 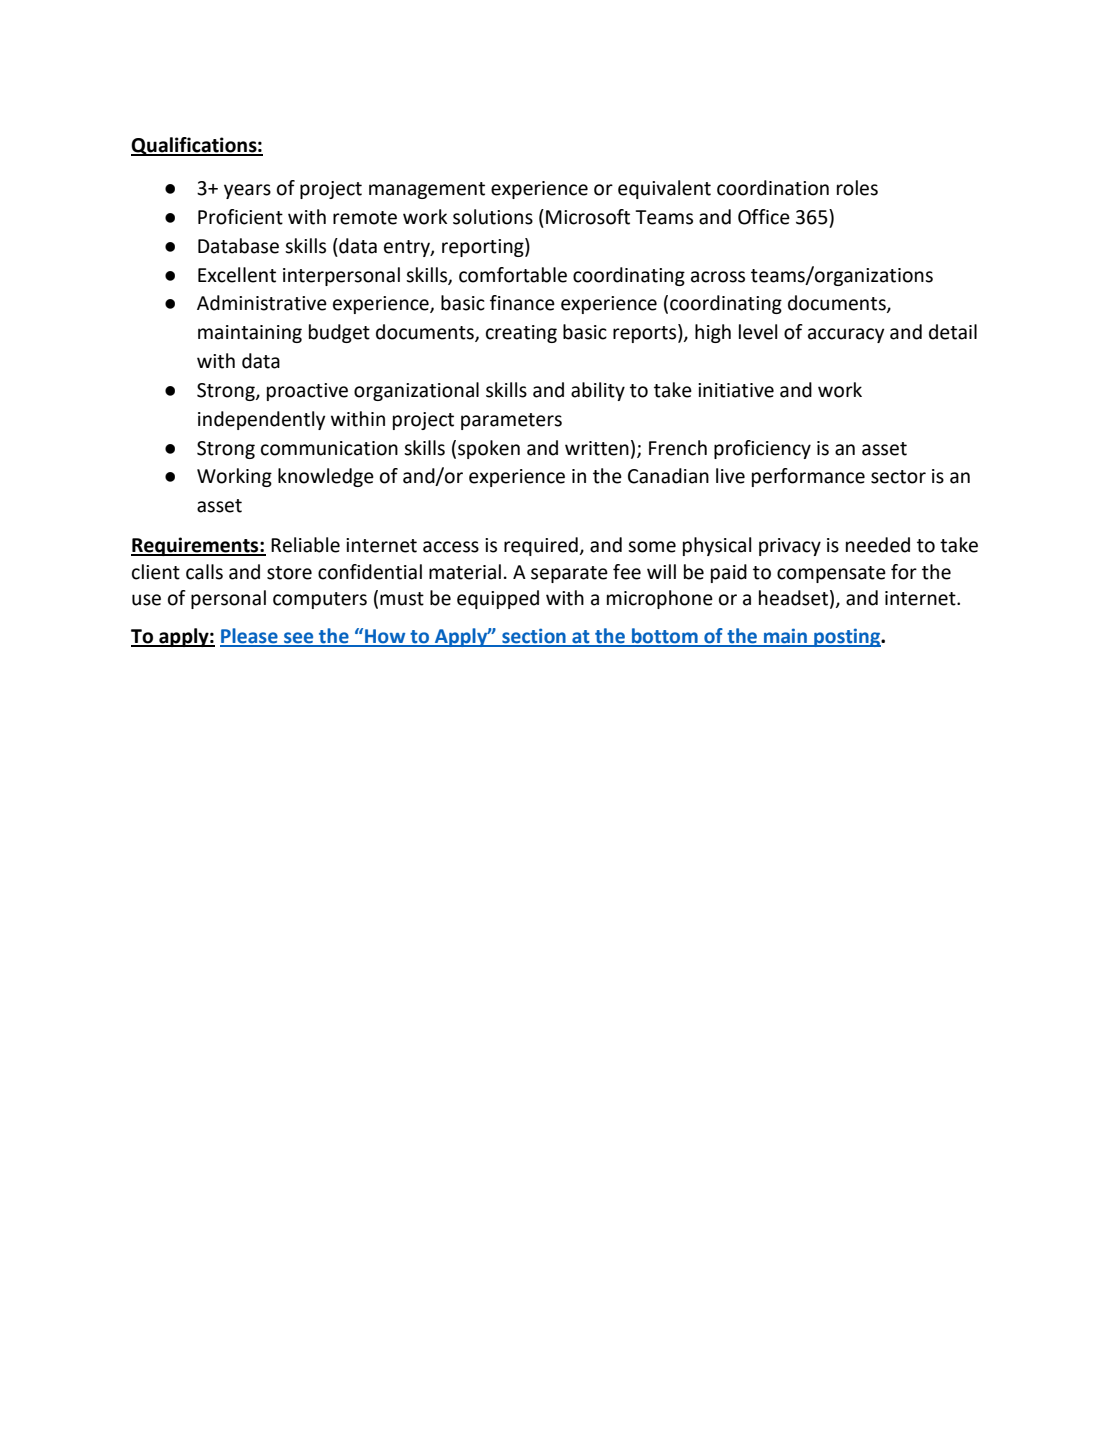 I want to click on knowledge, so click(x=326, y=477).
